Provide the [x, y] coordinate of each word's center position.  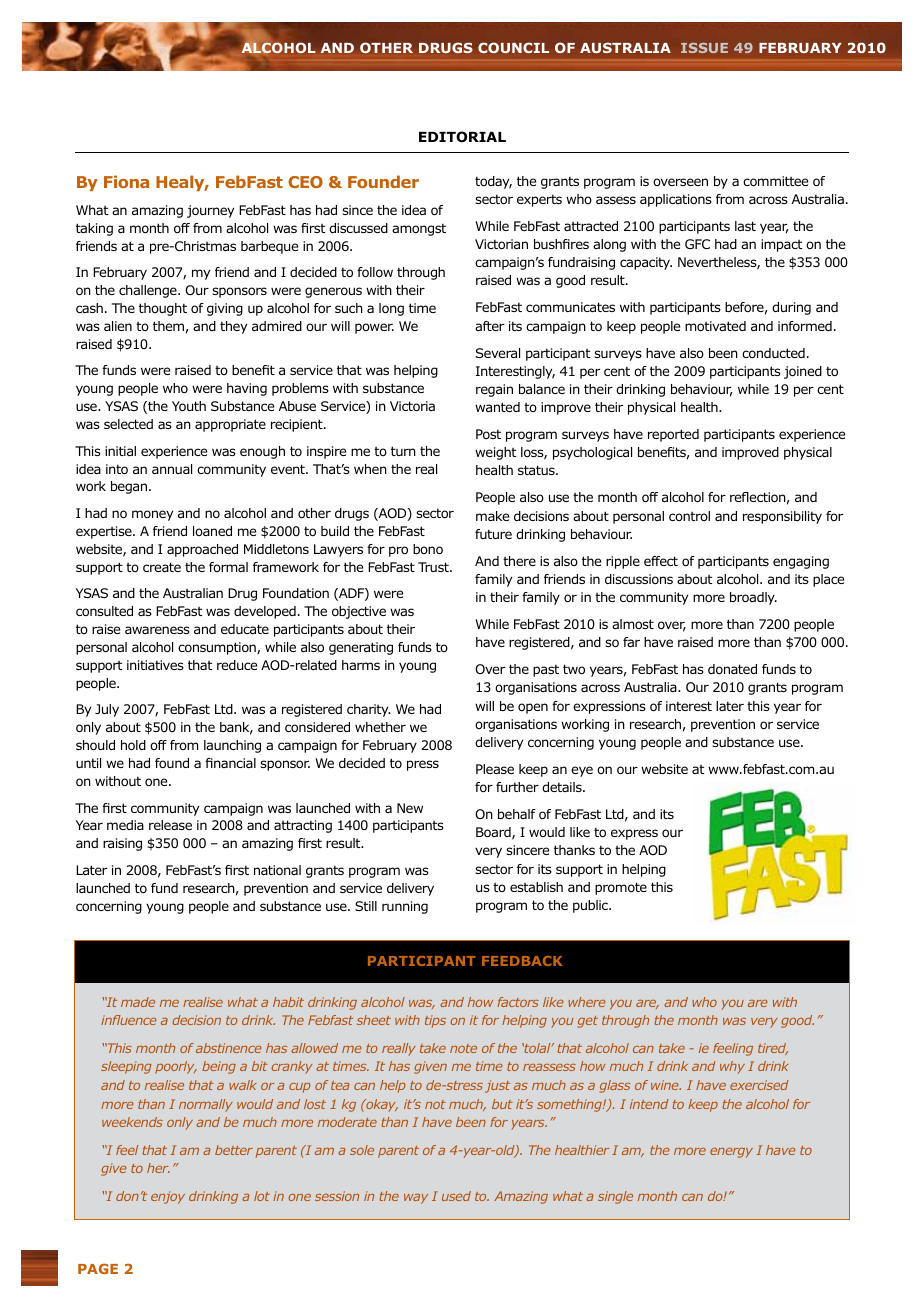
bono [428, 549]
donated [732, 669]
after [489, 326]
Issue [704, 48]
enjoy [168, 1197]
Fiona [126, 181]
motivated [715, 326]
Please [495, 769]
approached [202, 550]
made [138, 1002]
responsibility [782, 517]
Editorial [462, 136]
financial [230, 763]
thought [163, 309]
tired [773, 1049]
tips [435, 1021]
